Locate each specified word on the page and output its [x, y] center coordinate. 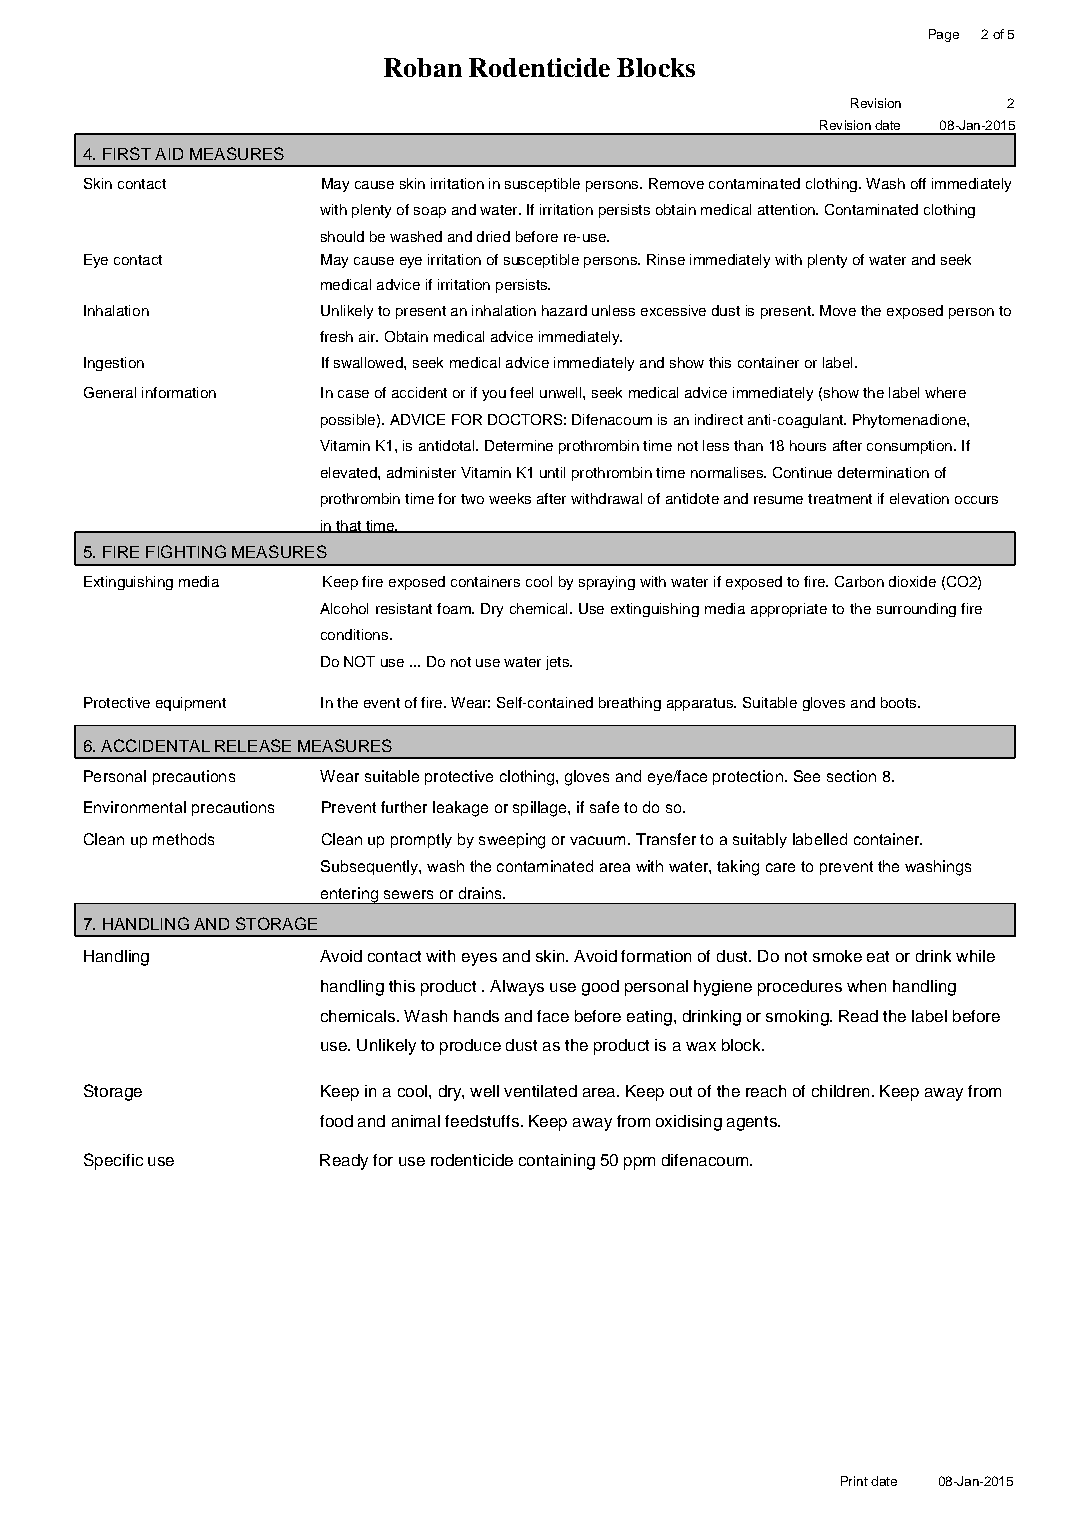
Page [944, 35]
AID [169, 154]
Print [854, 1481]
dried [493, 236]
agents [753, 1123]
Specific [113, 1161]
